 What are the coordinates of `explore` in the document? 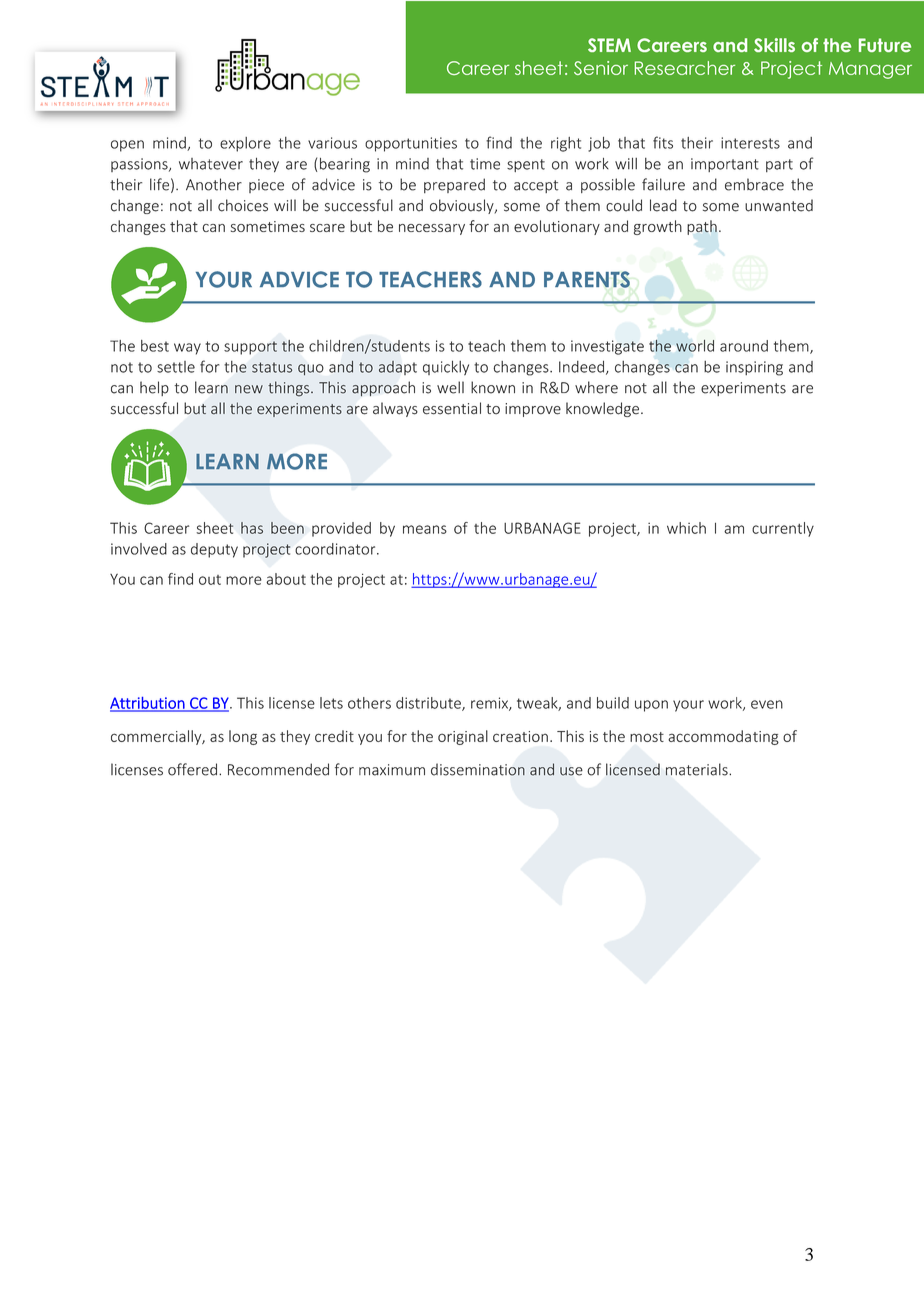 It's located at (245, 144).
